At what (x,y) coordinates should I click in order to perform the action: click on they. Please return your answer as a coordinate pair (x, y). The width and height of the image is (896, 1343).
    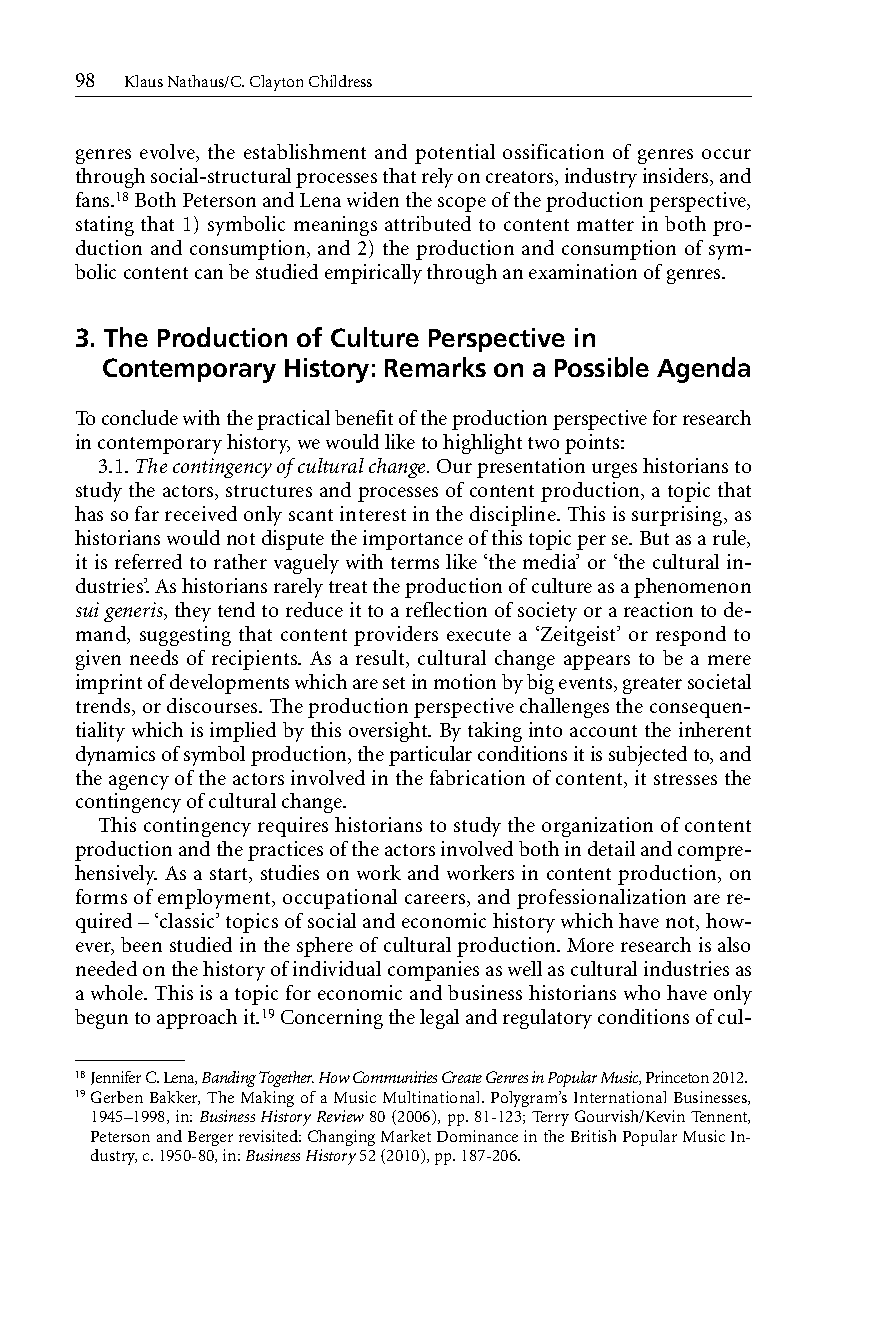
    Looking at the image, I should click on (193, 612).
